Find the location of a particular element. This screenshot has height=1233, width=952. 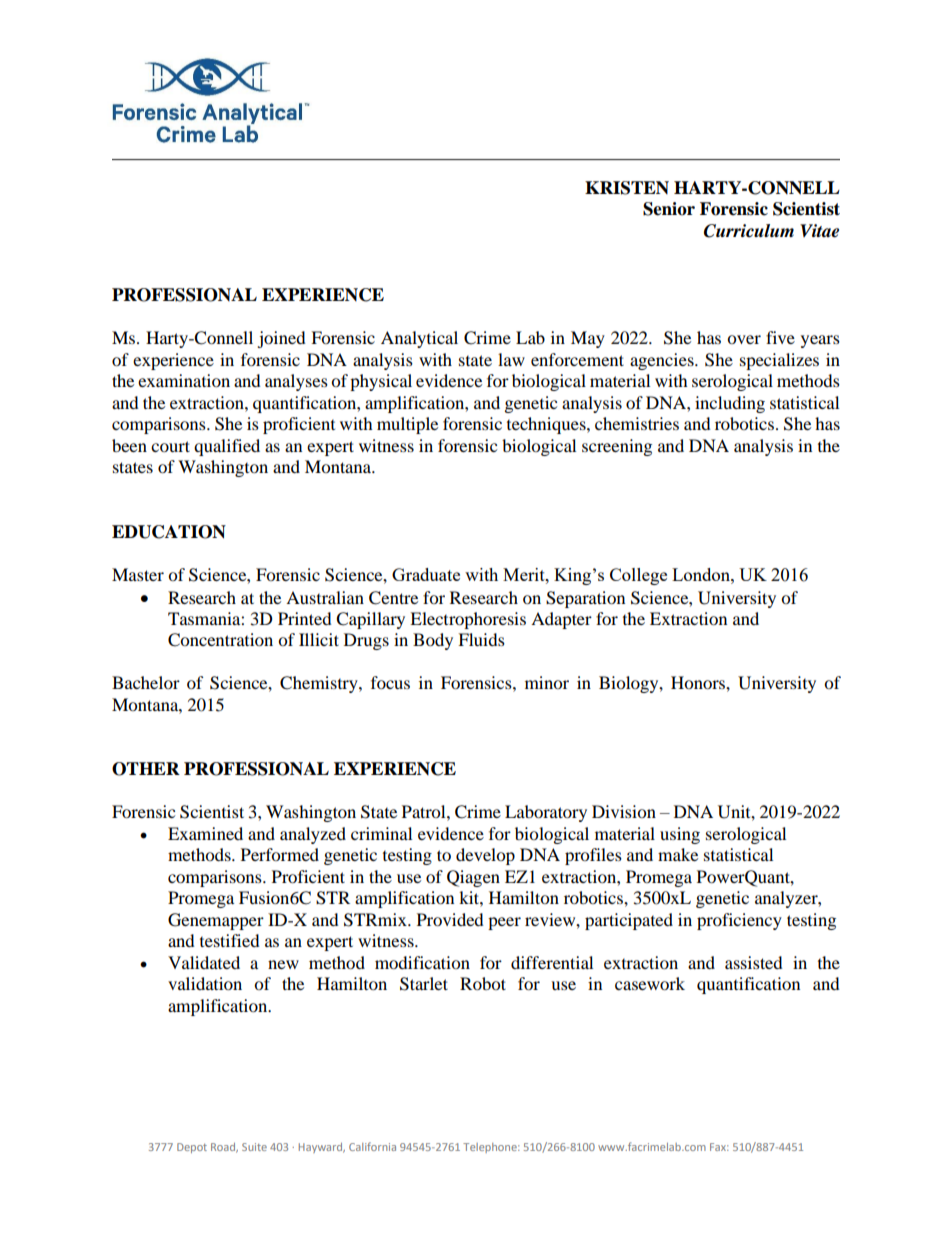

College is located at coordinates (638, 576).
